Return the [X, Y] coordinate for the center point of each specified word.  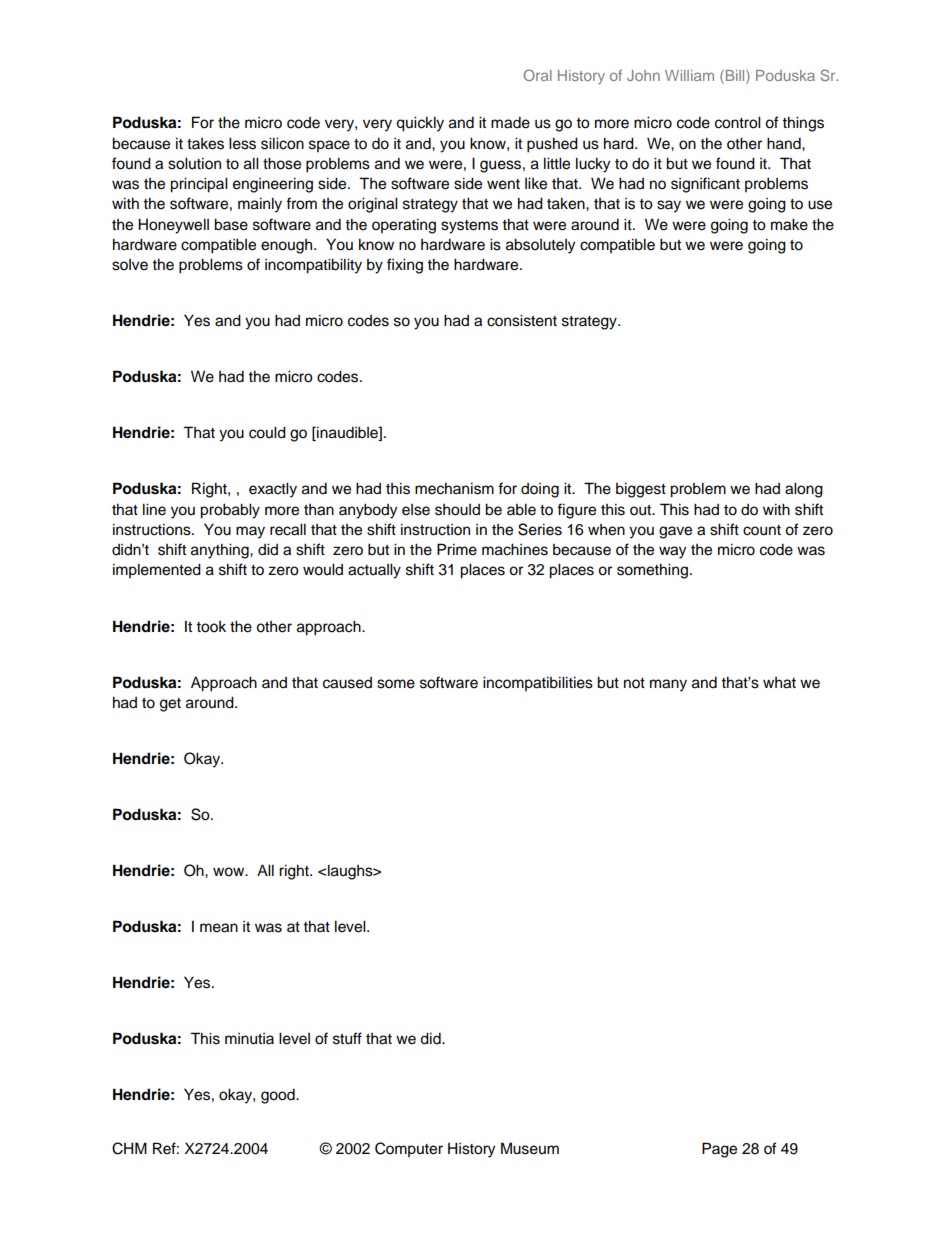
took [211, 627]
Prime [457, 549]
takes [205, 144]
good [279, 1096]
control [738, 122]
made [510, 122]
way [672, 552]
